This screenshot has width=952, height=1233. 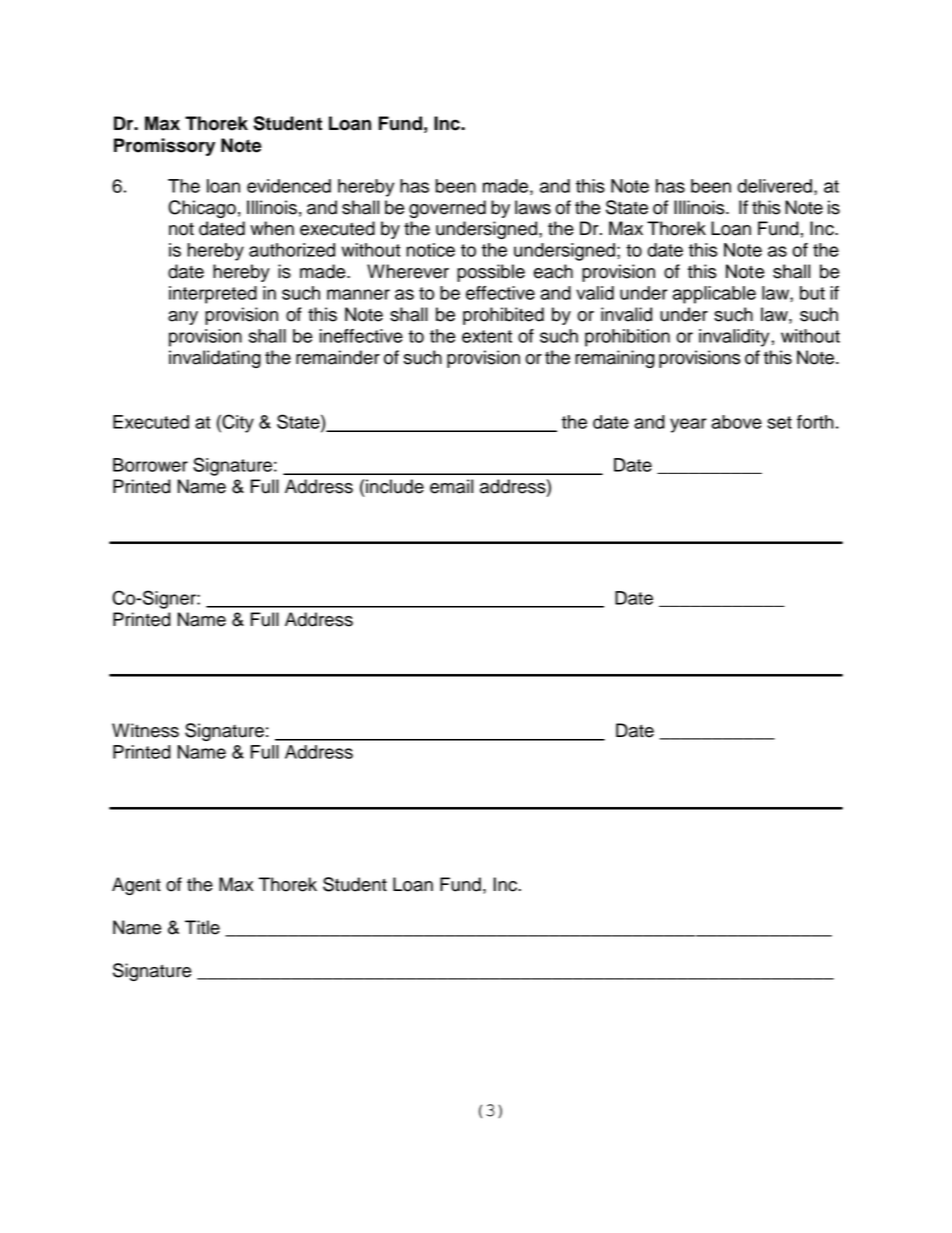 I want to click on any, so click(x=183, y=318).
